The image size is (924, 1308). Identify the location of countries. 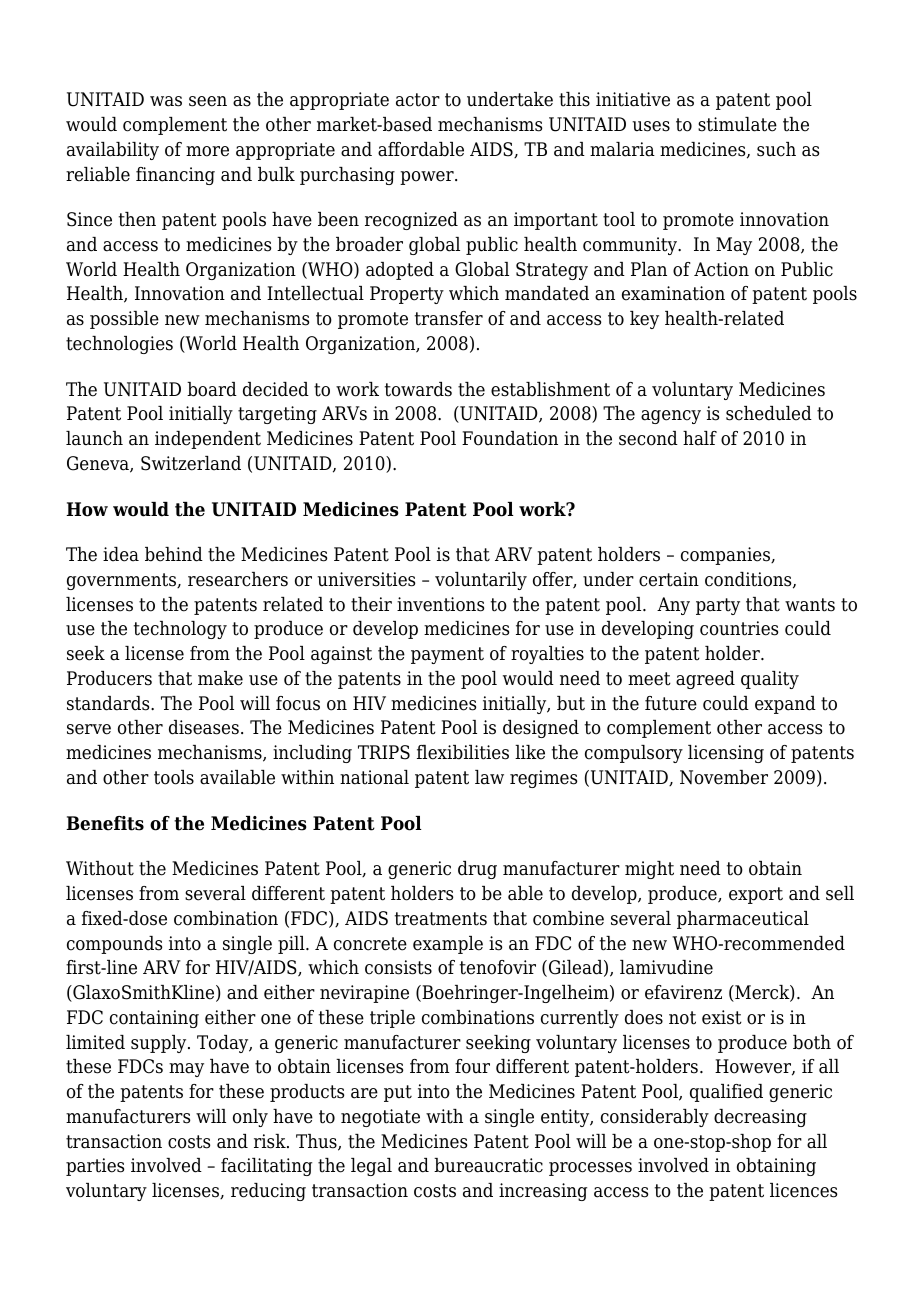
(739, 628).
